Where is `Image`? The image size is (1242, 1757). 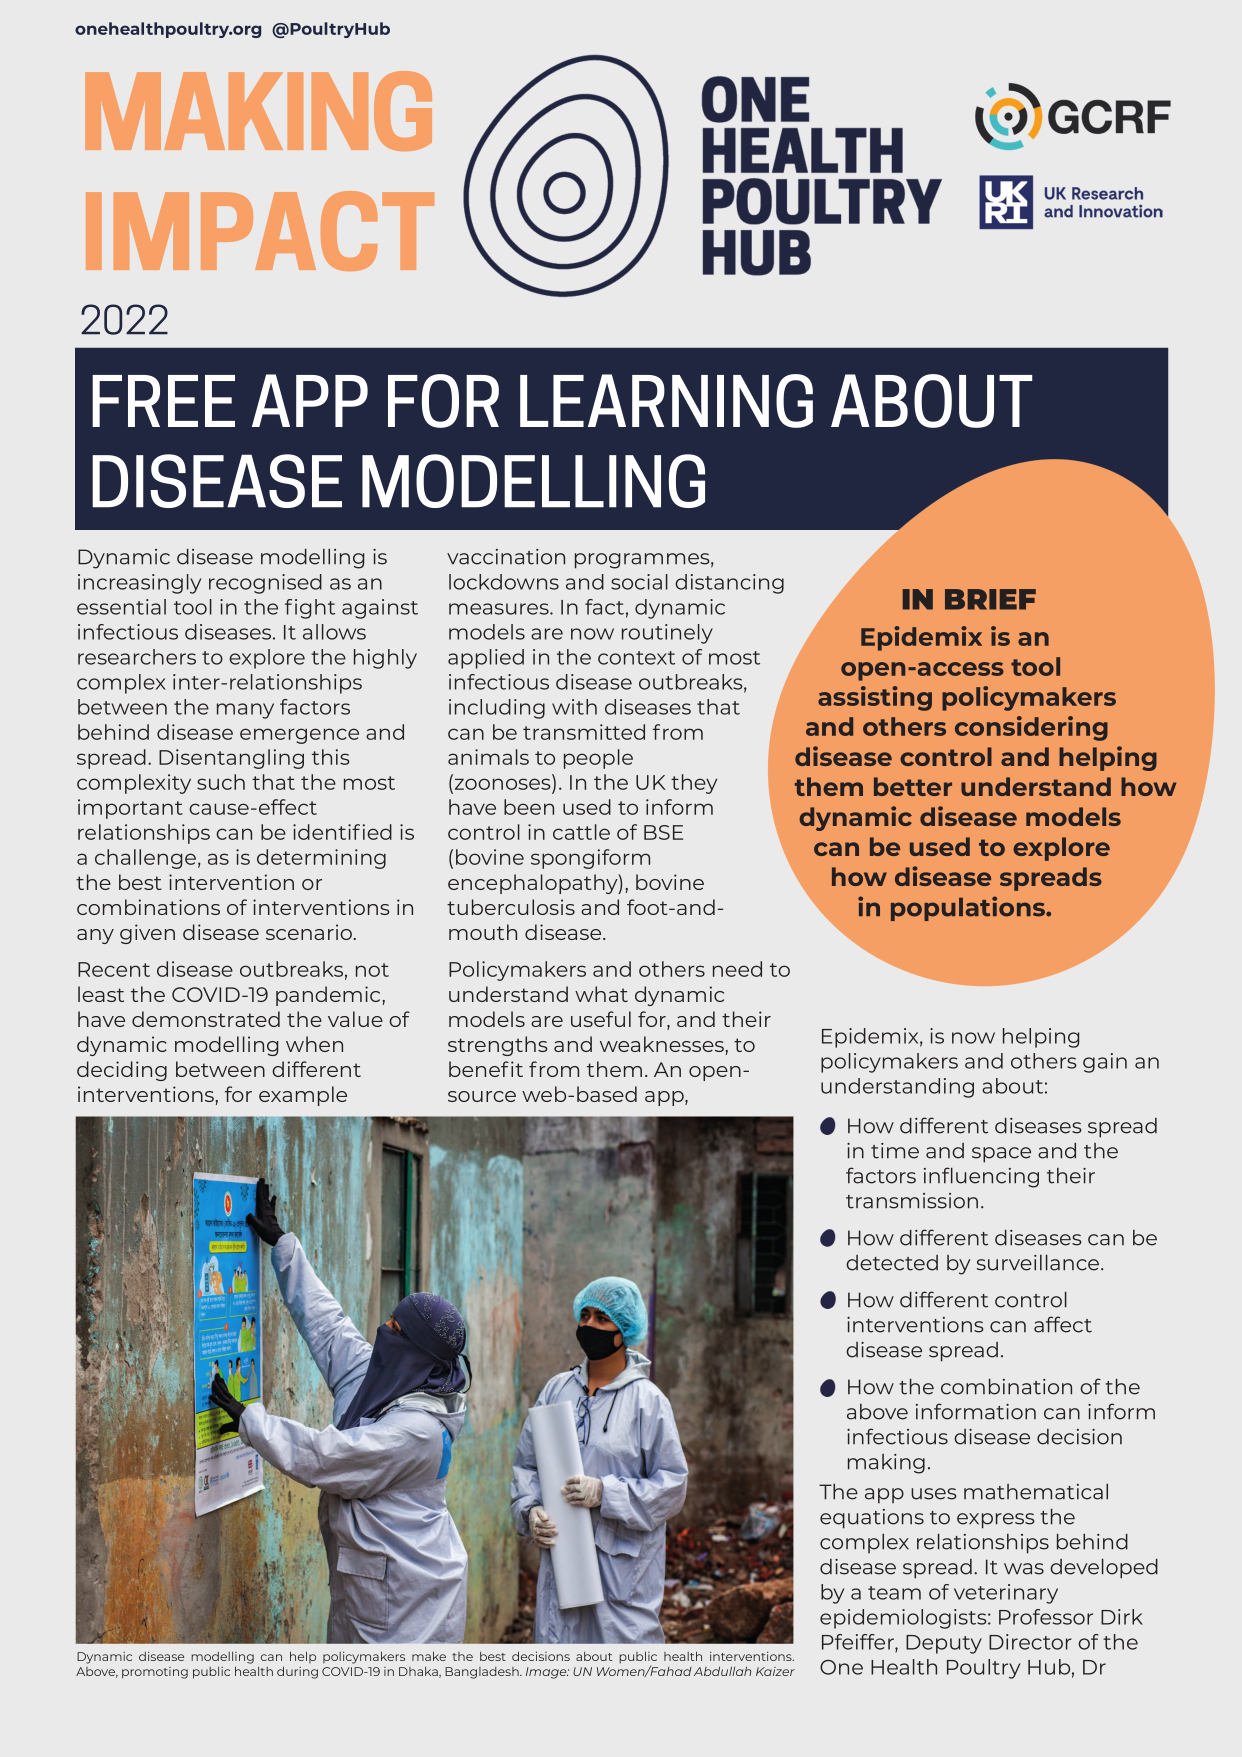 Image is located at coordinates (547, 1673).
